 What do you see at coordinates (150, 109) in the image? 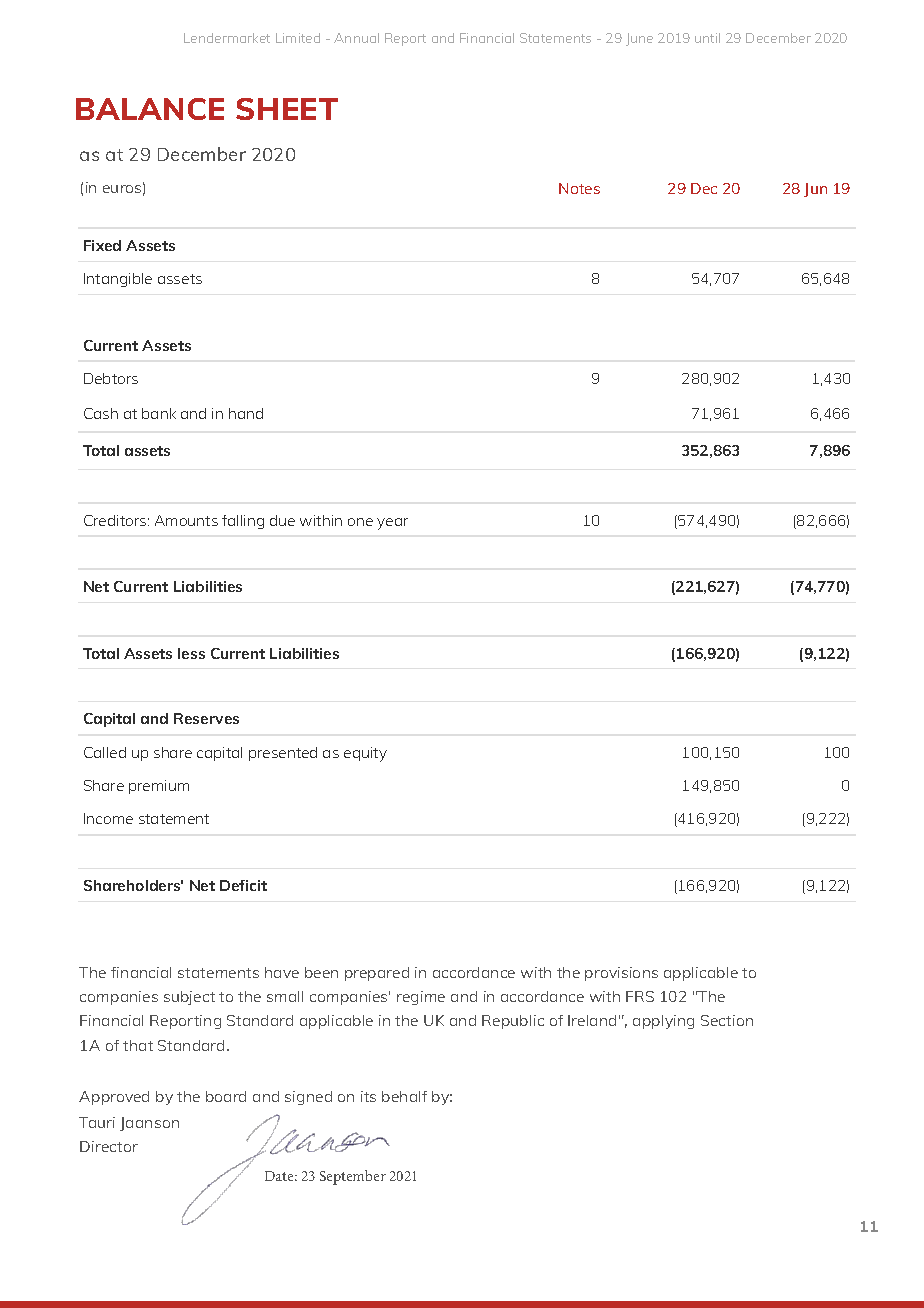
I see `BALANCE` at bounding box center [150, 109].
